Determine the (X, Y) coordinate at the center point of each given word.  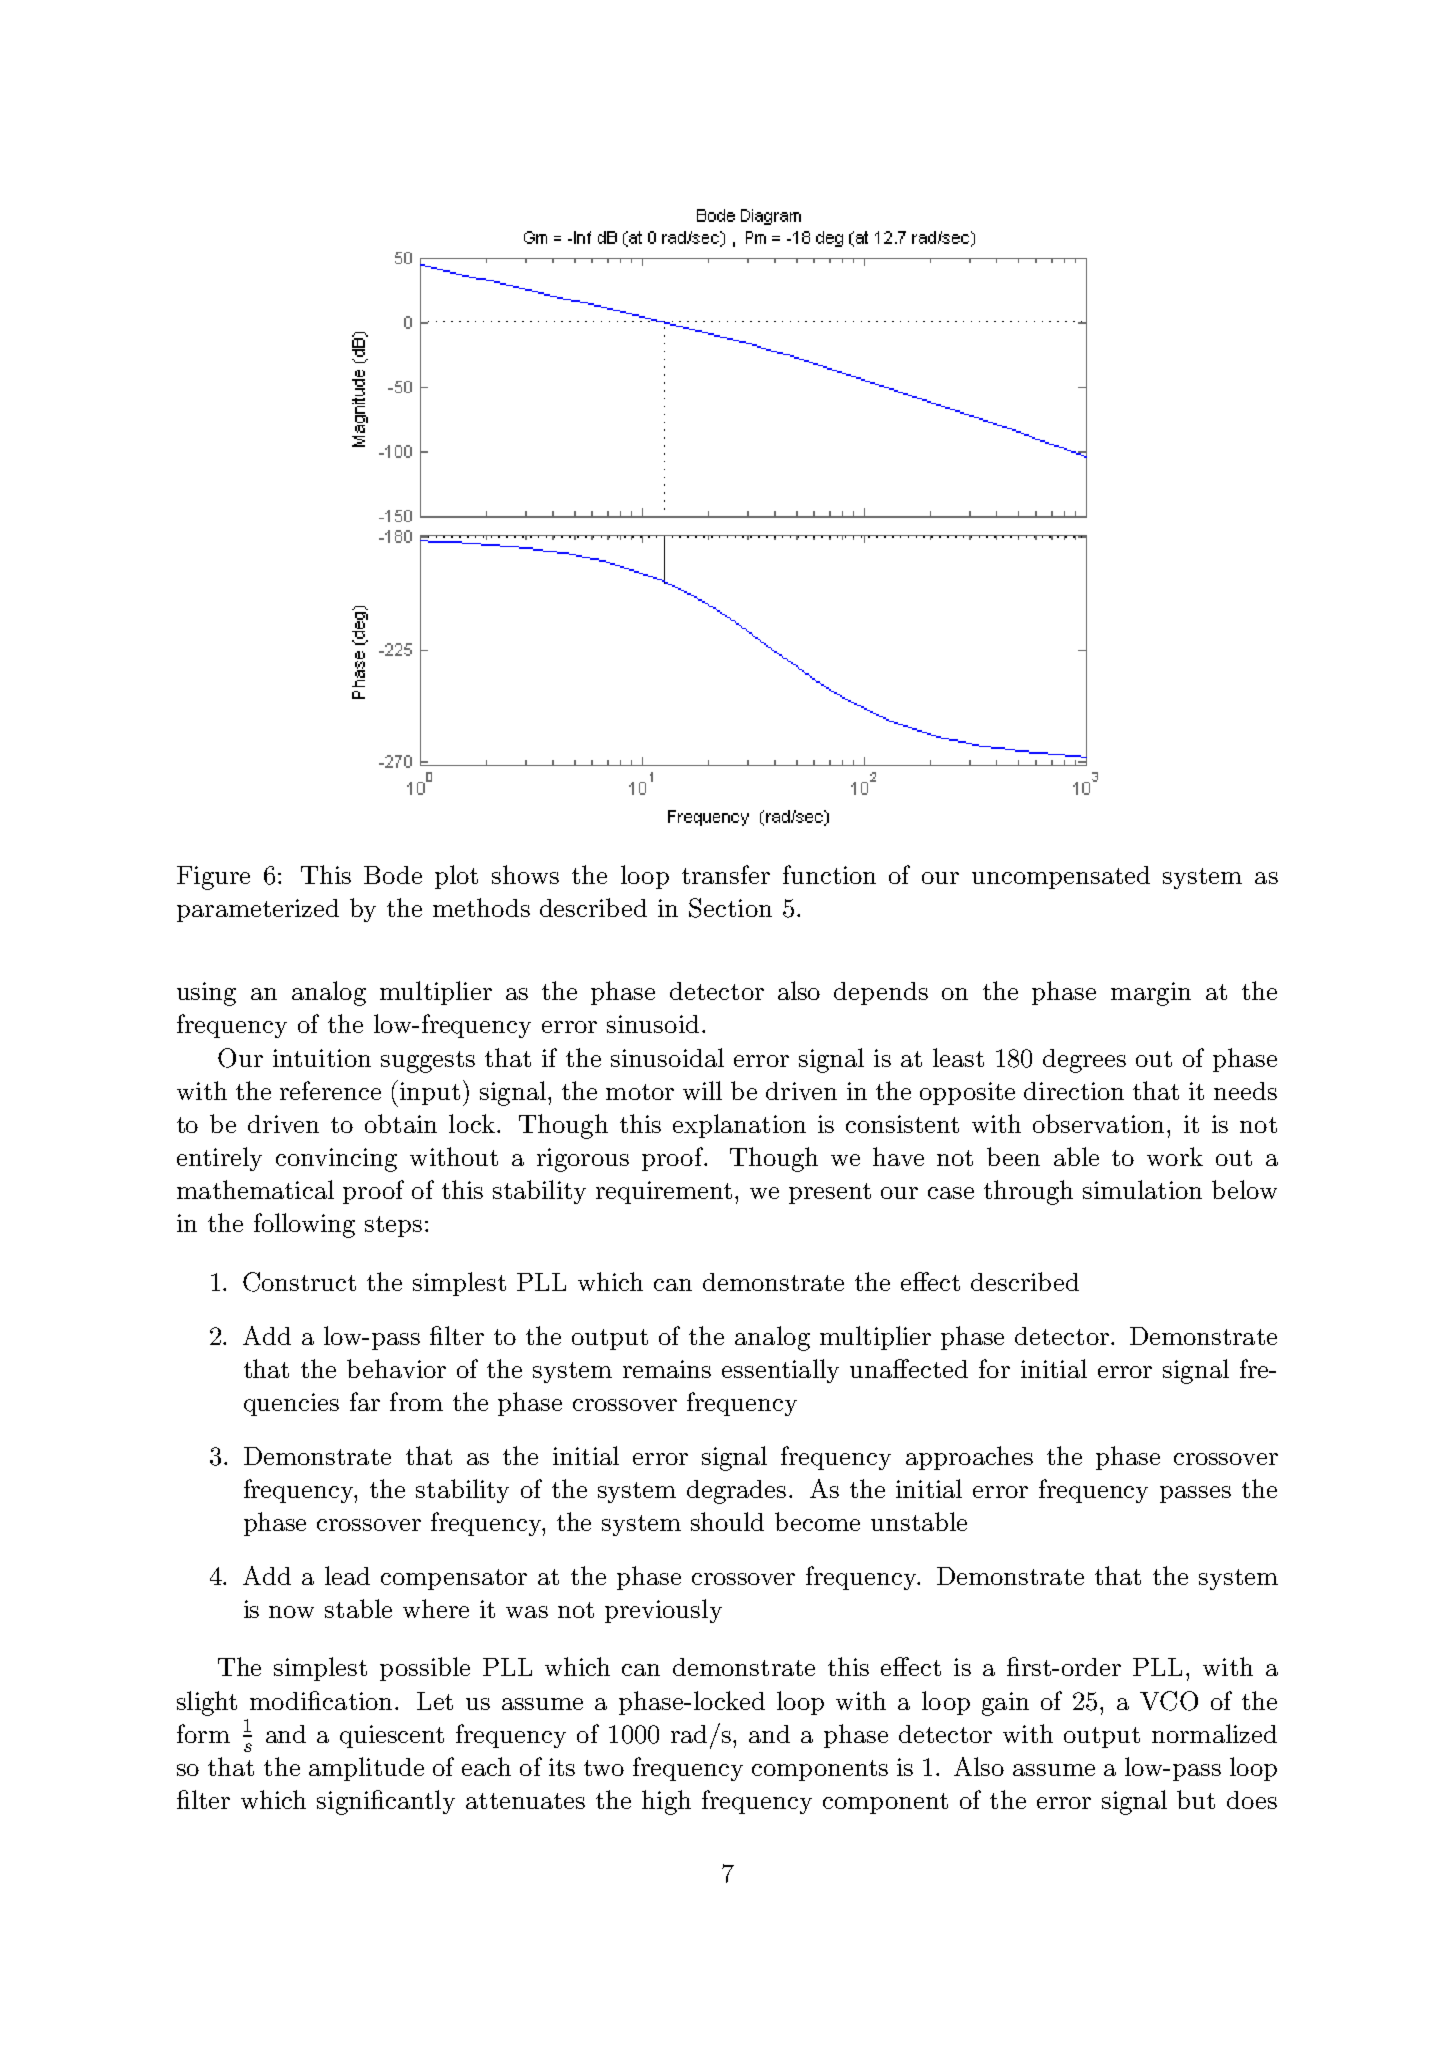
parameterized (258, 910)
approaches (969, 1458)
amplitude (366, 1769)
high (666, 1802)
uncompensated (1061, 877)
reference (330, 1090)
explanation (739, 1126)
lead (347, 1575)
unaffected (909, 1368)
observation (1098, 1123)
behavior (396, 1368)
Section (730, 908)
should (727, 1521)
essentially (780, 1371)
